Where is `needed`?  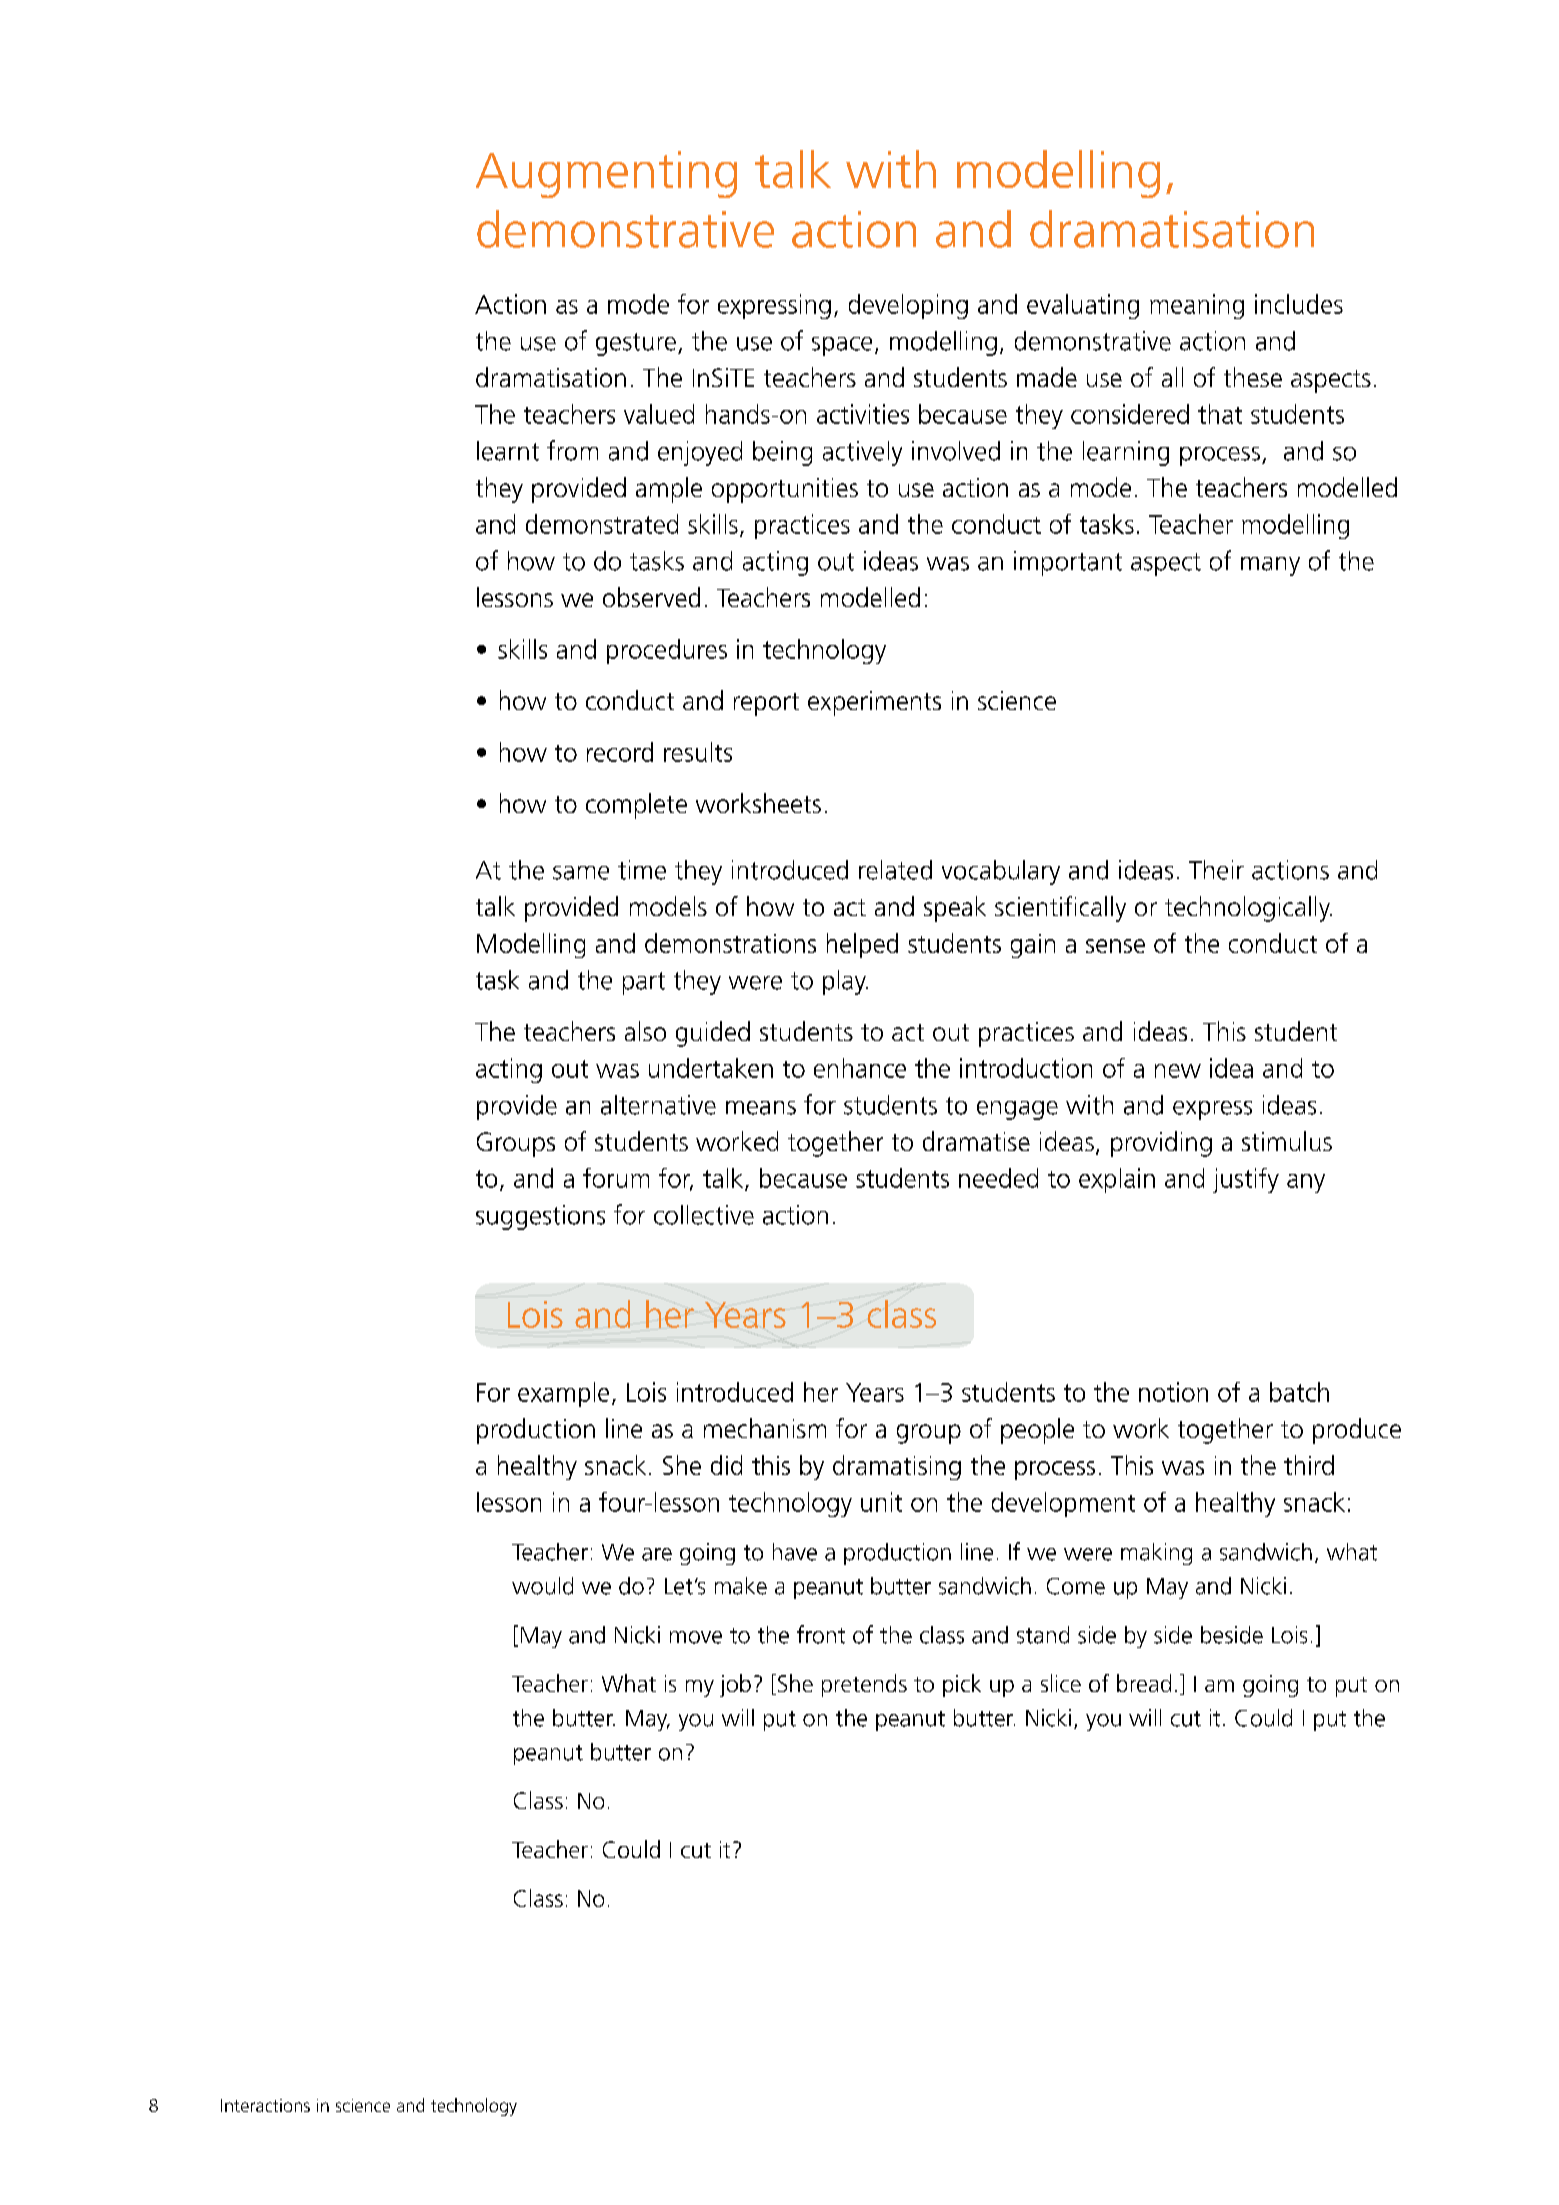
needed is located at coordinates (998, 1178).
